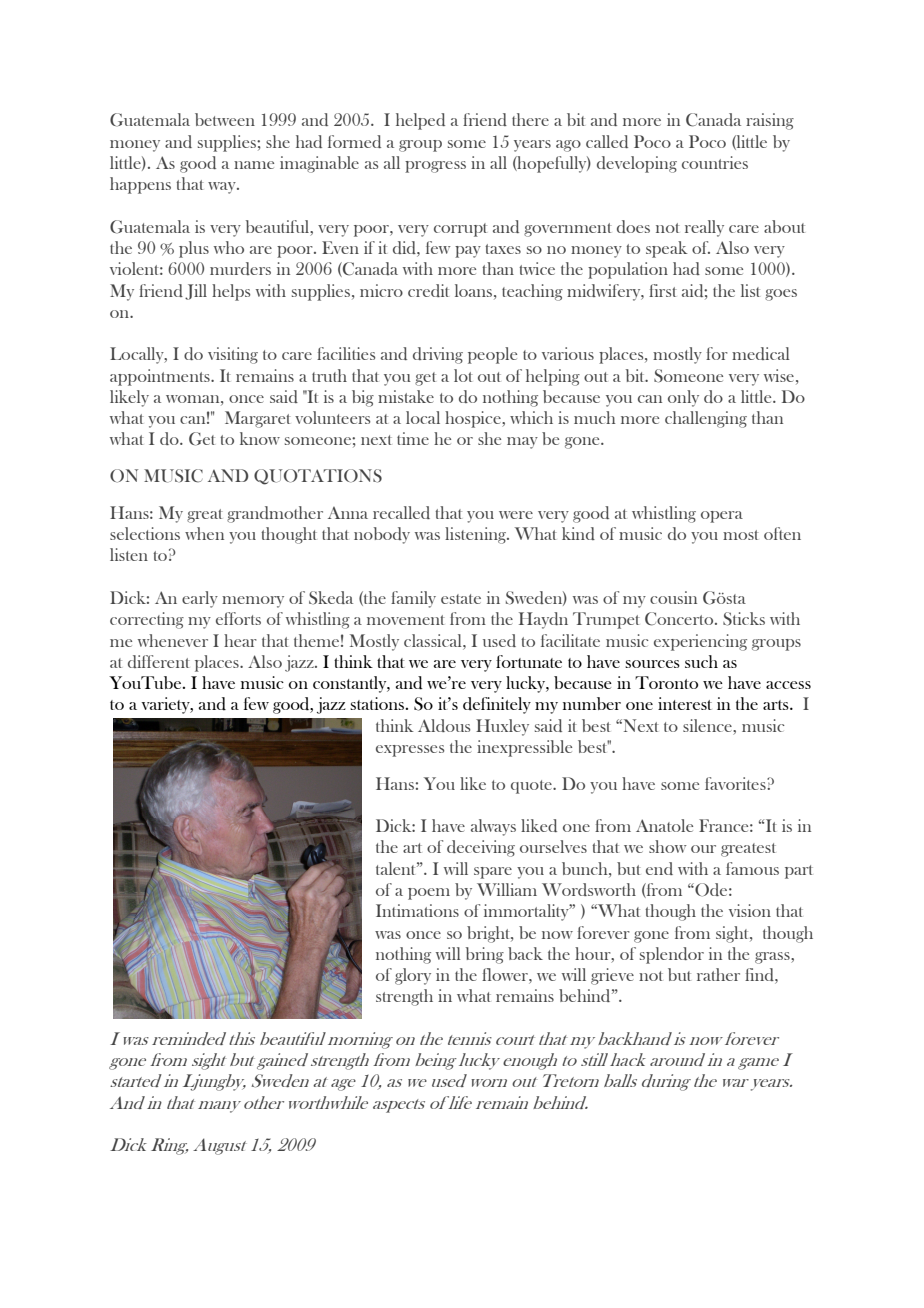  I want to click on medical, so click(761, 353).
